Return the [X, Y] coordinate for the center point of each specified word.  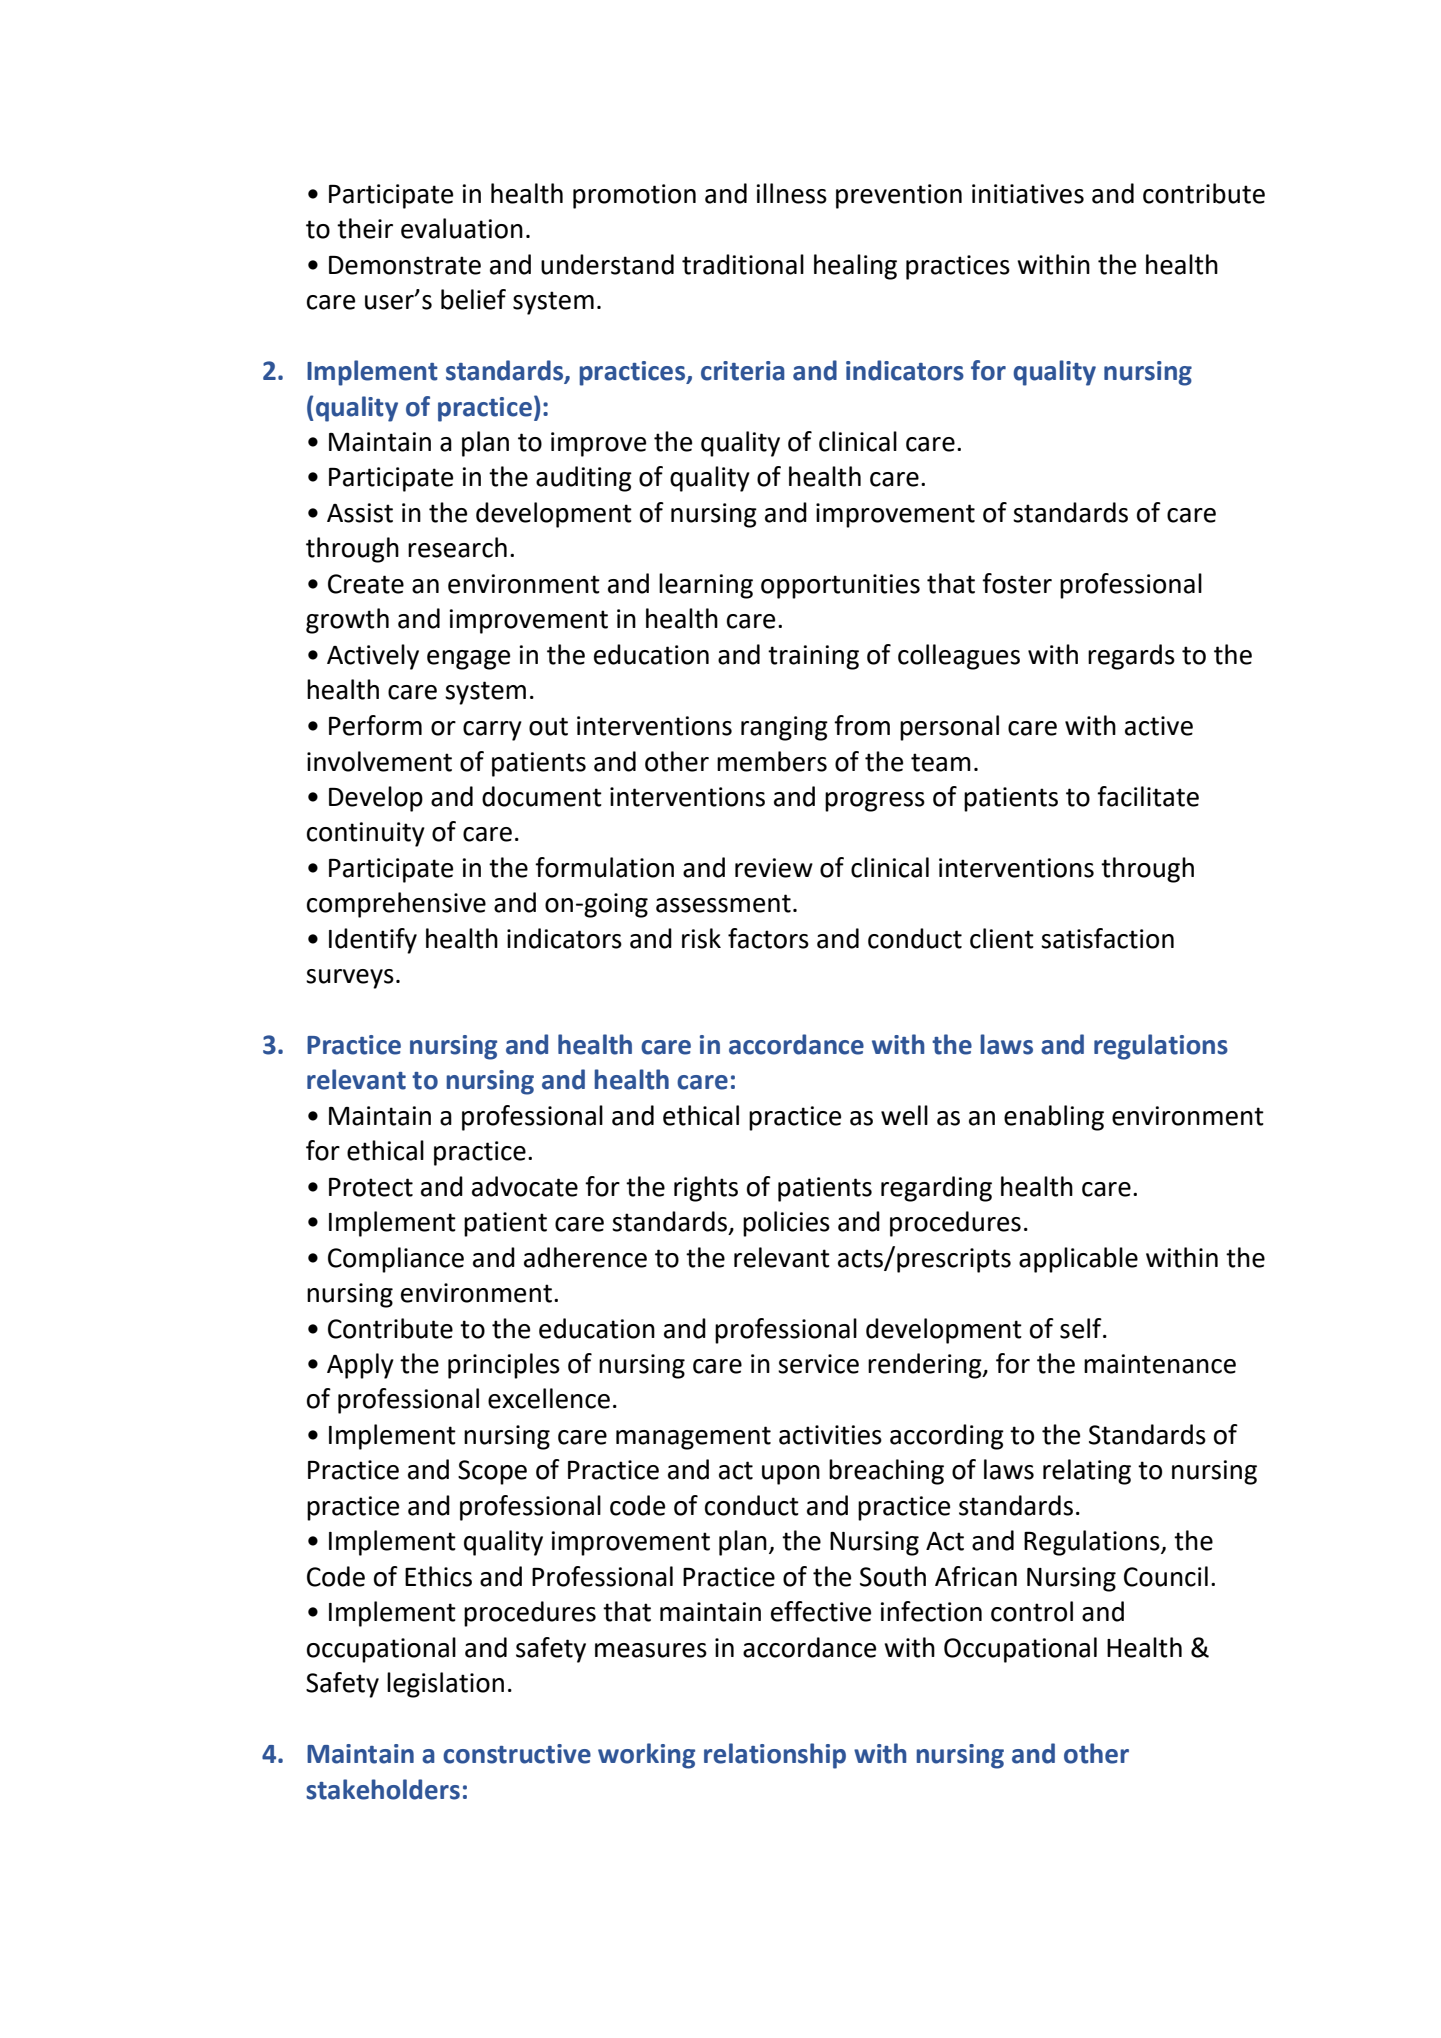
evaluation [462, 228]
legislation [445, 1685]
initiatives [1028, 194]
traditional [743, 264]
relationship [775, 1756]
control [1032, 1611]
